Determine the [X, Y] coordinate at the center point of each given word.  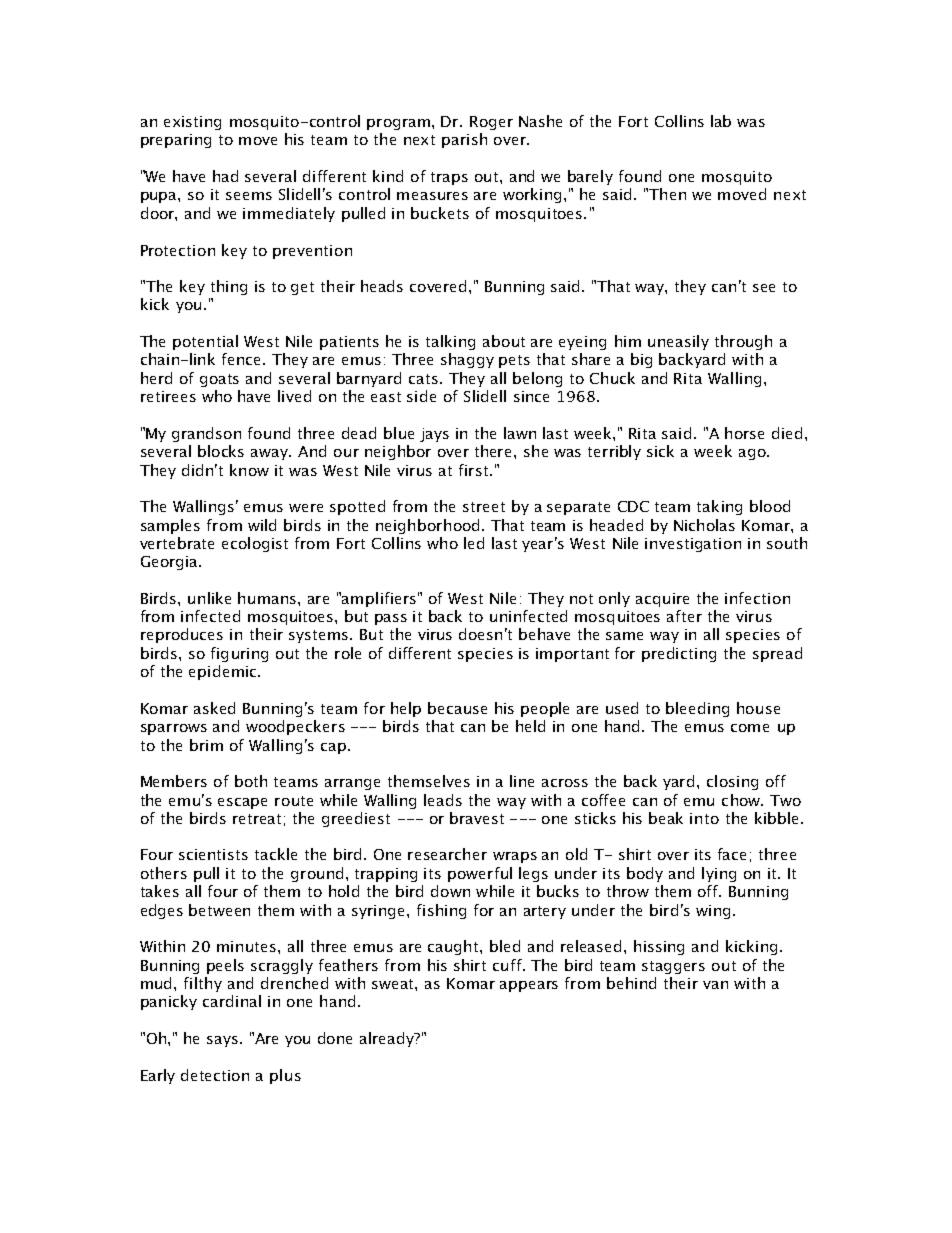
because [457, 708]
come [750, 728]
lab [721, 121]
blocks [221, 451]
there [495, 451]
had [225, 176]
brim [206, 745]
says [222, 1041]
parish [464, 140]
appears [529, 986]
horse [744, 433]
